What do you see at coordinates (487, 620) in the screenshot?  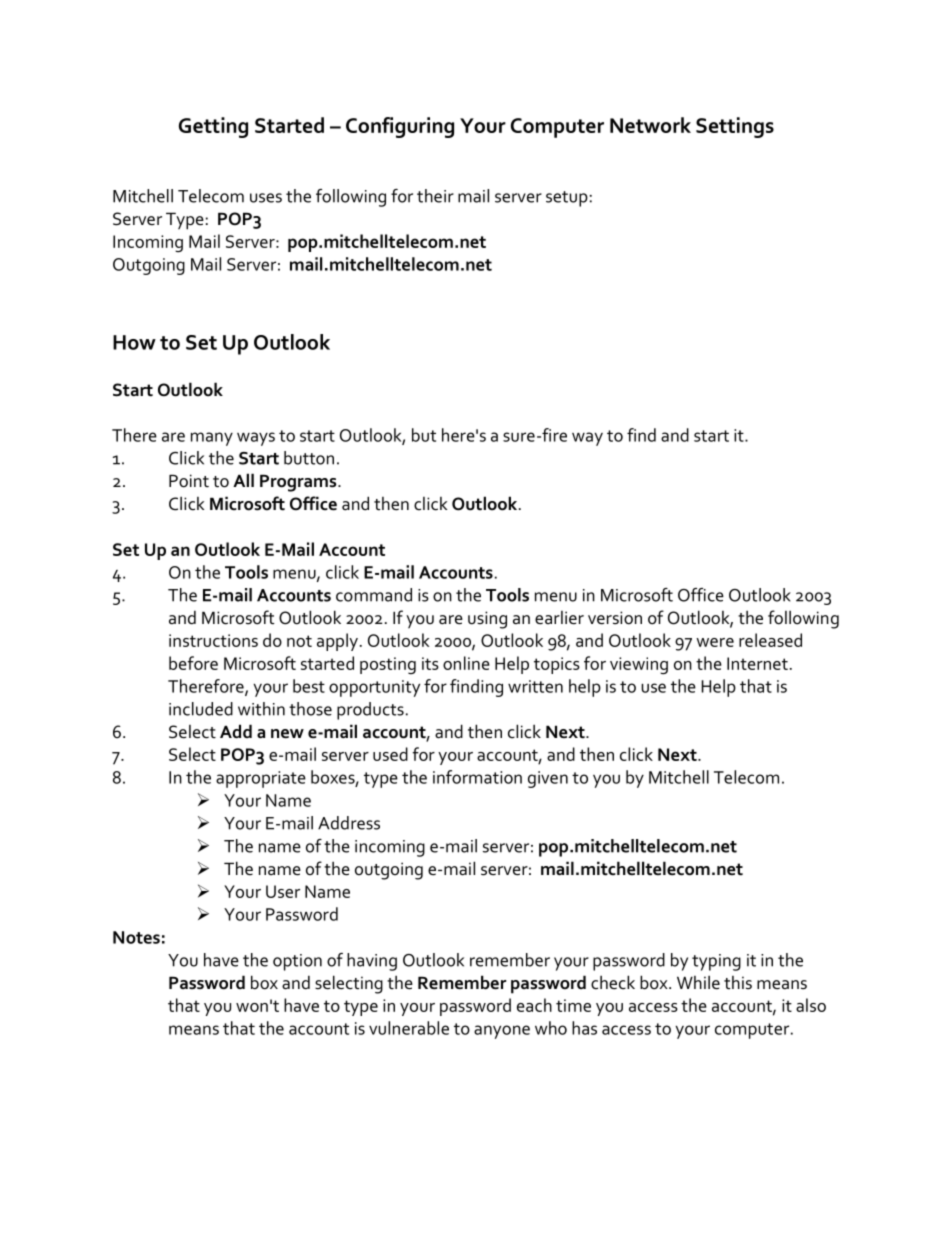 I see `using` at bounding box center [487, 620].
